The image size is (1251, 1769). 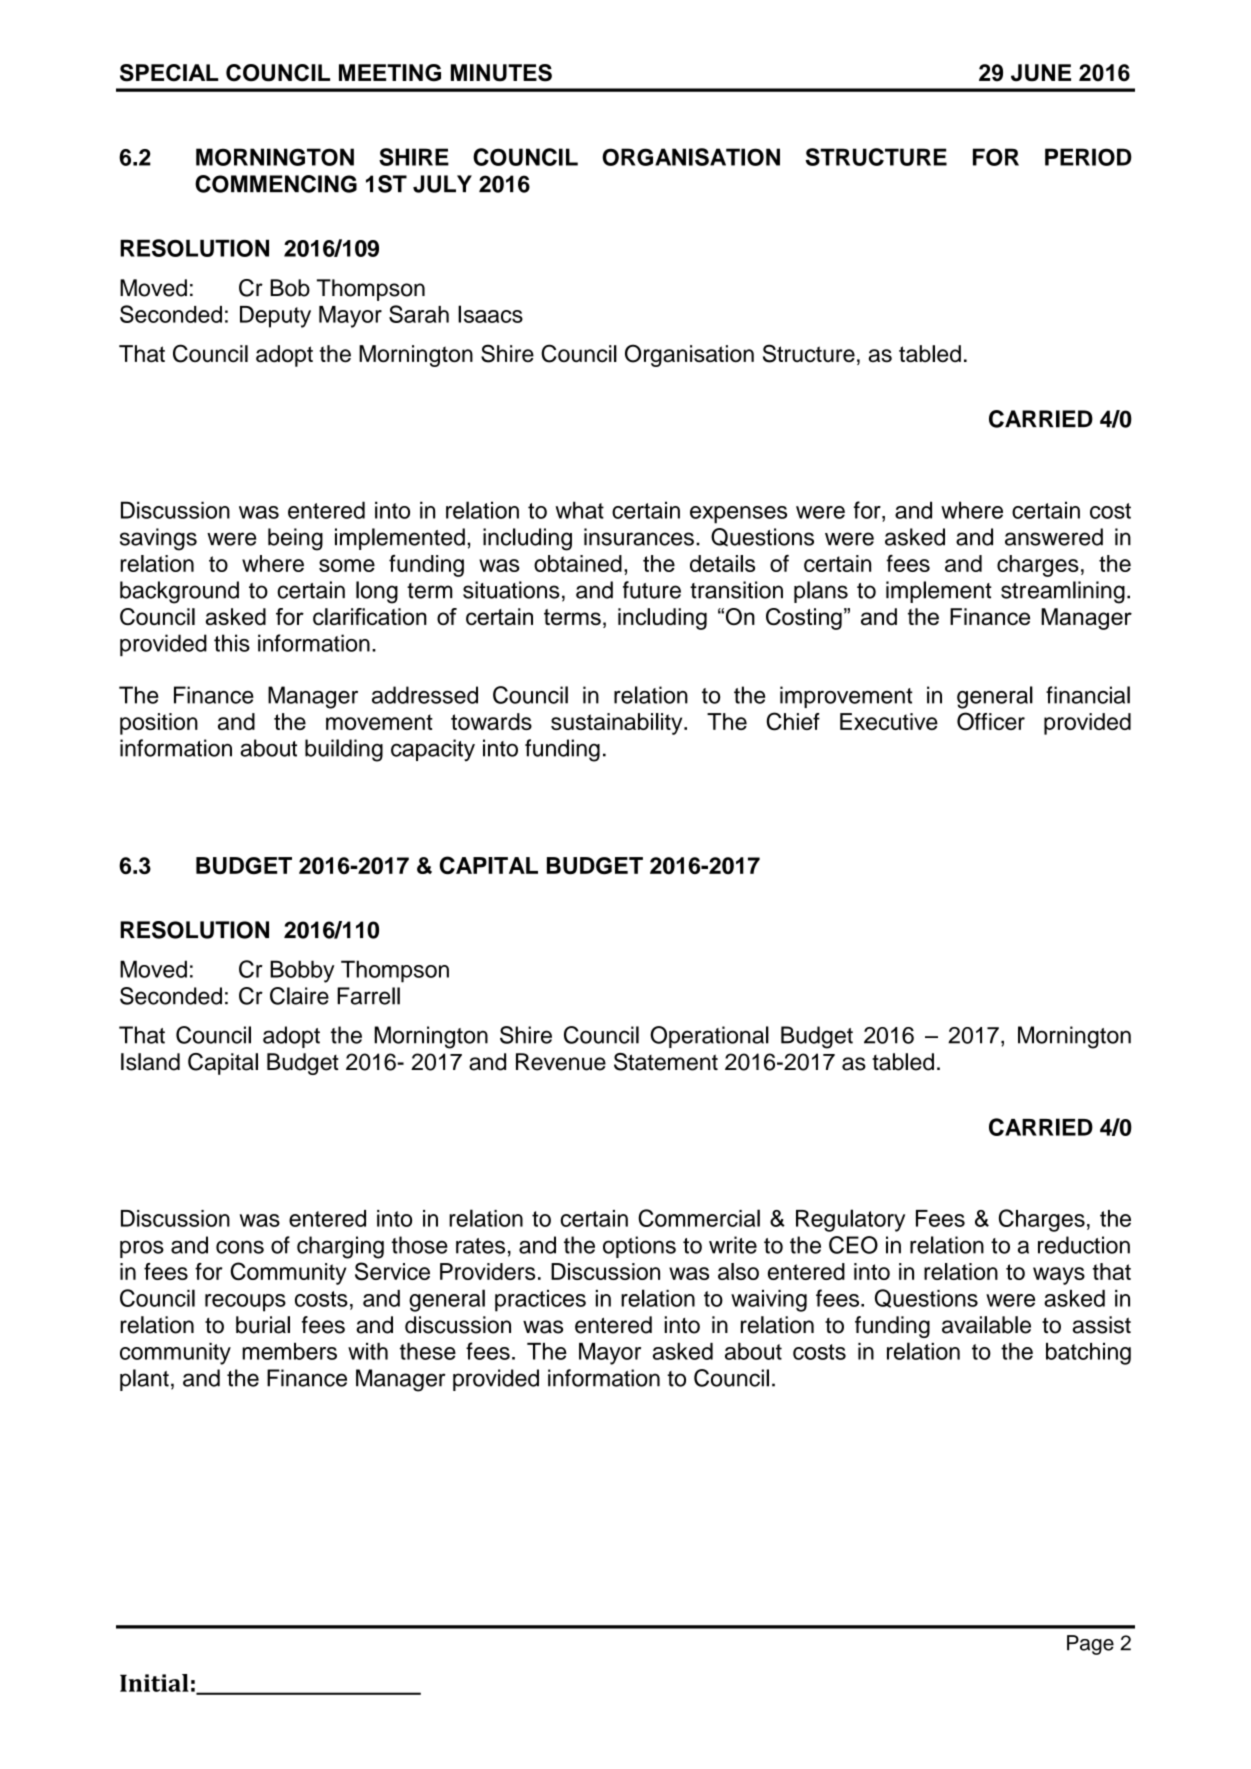 What do you see at coordinates (618, 724) in the screenshot?
I see `sustainability` at bounding box center [618, 724].
